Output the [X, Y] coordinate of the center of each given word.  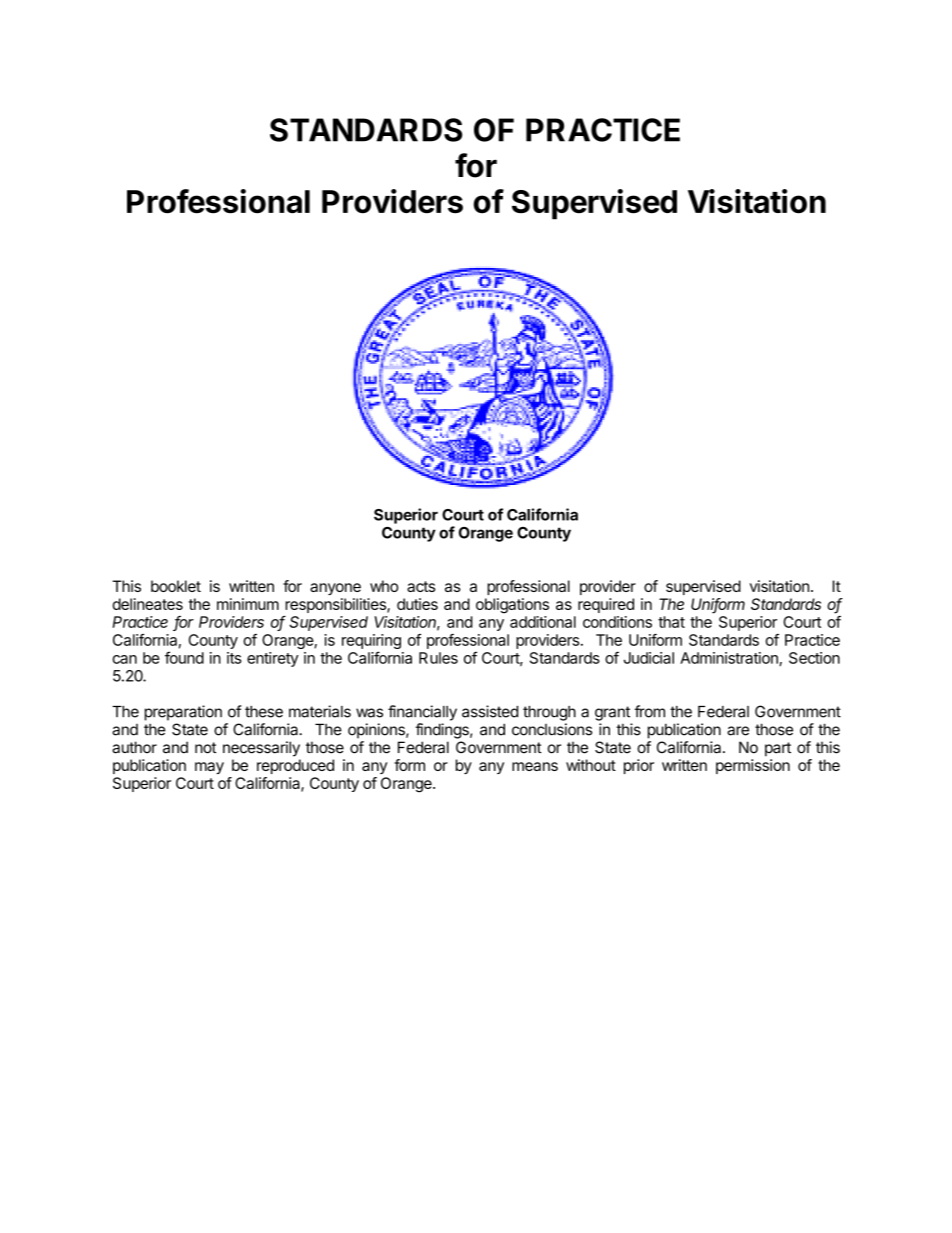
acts [421, 586]
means [535, 766]
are [738, 731]
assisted [490, 711]
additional [543, 622]
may [209, 768]
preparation [183, 713]
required [606, 605]
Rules [438, 658]
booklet [176, 586]
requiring [371, 643]
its [234, 658]
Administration [730, 659]
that [671, 622]
